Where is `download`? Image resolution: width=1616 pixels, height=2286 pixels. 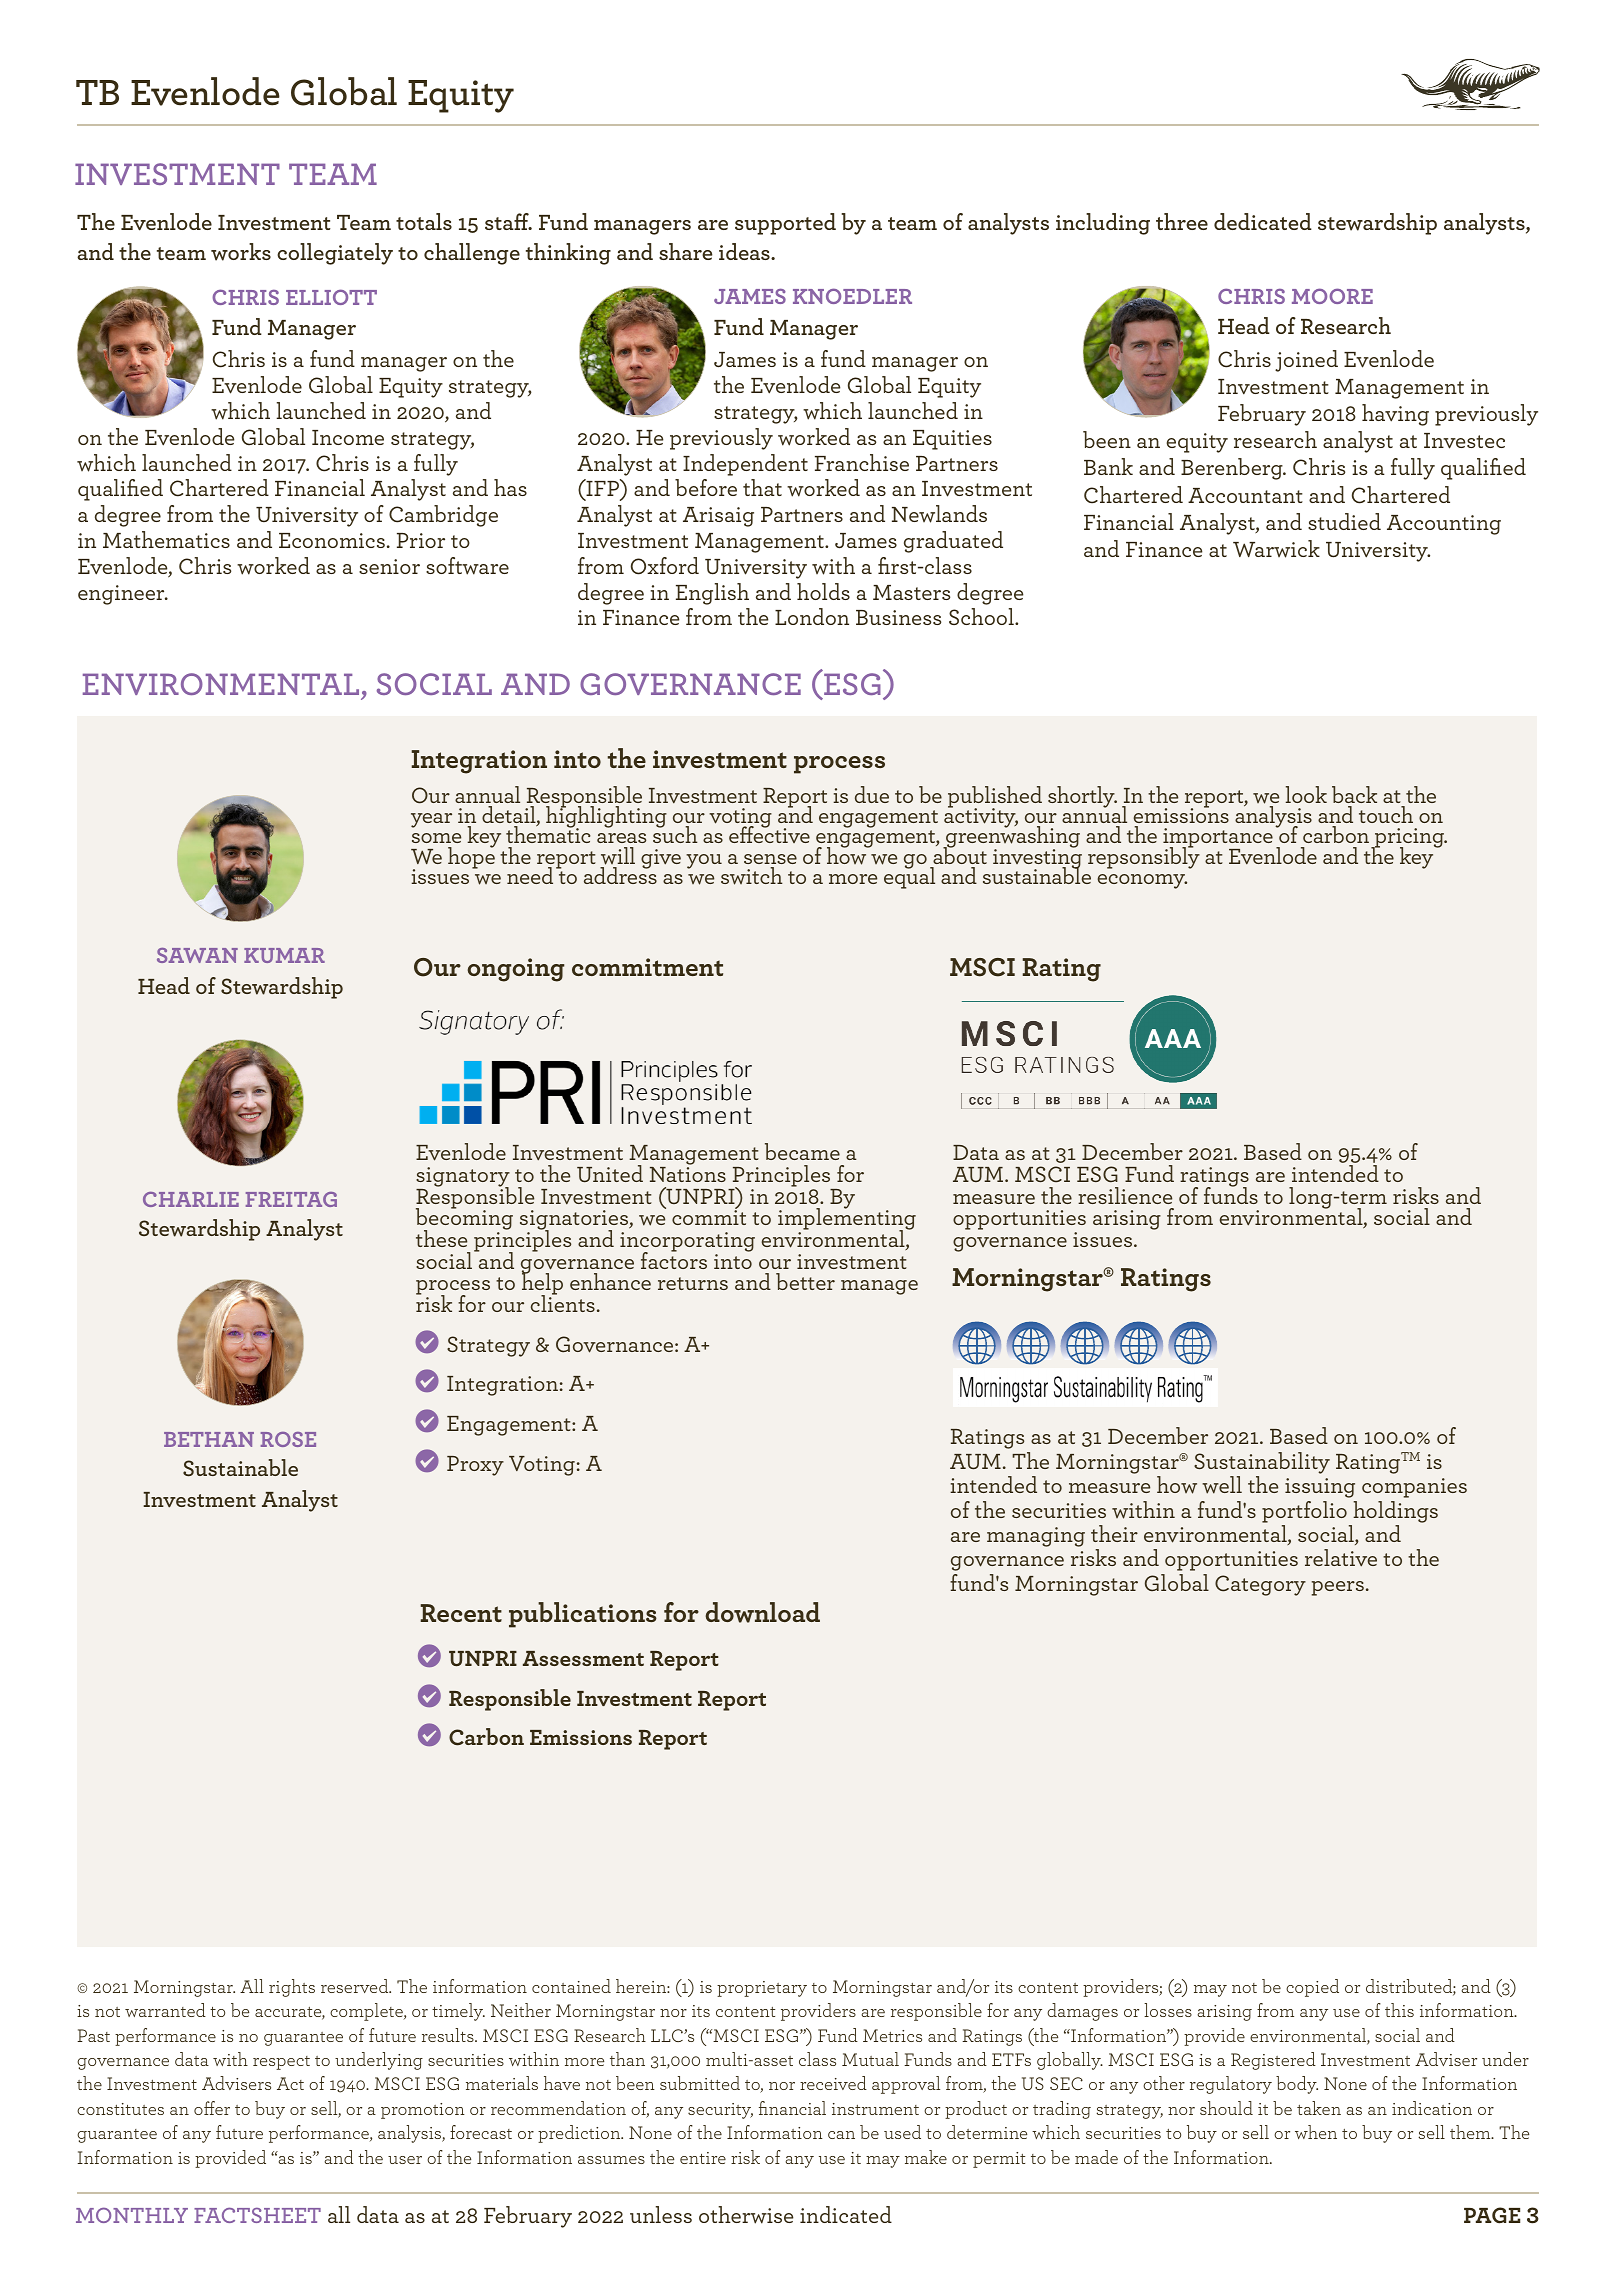
download is located at coordinates (762, 1612).
